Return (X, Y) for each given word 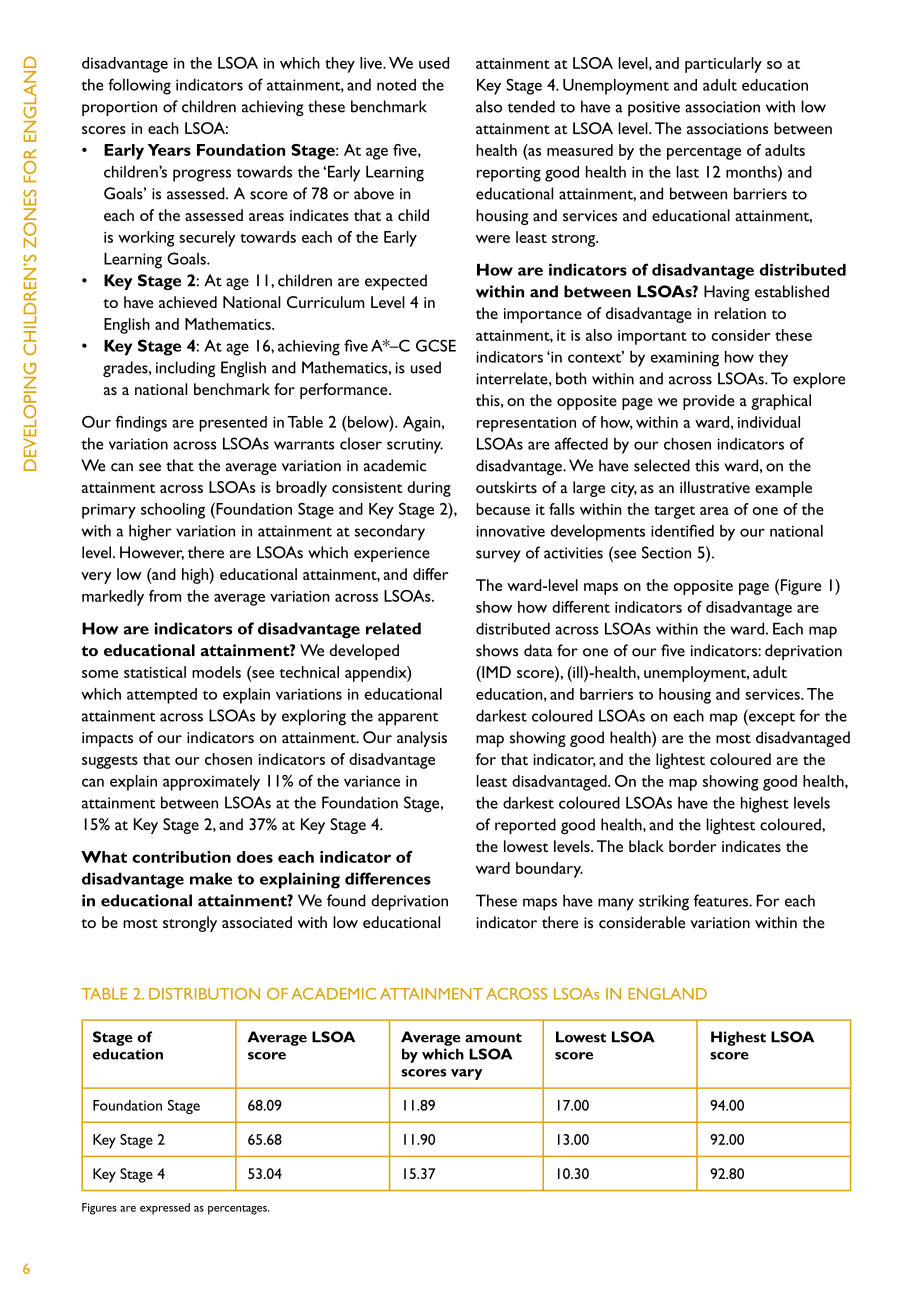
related (393, 628)
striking (664, 902)
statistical (155, 672)
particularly (723, 65)
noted (396, 84)
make (211, 878)
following (139, 86)
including (185, 369)
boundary (549, 870)
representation (526, 424)
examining (684, 359)
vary (466, 1074)
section (666, 552)
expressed (165, 1209)
